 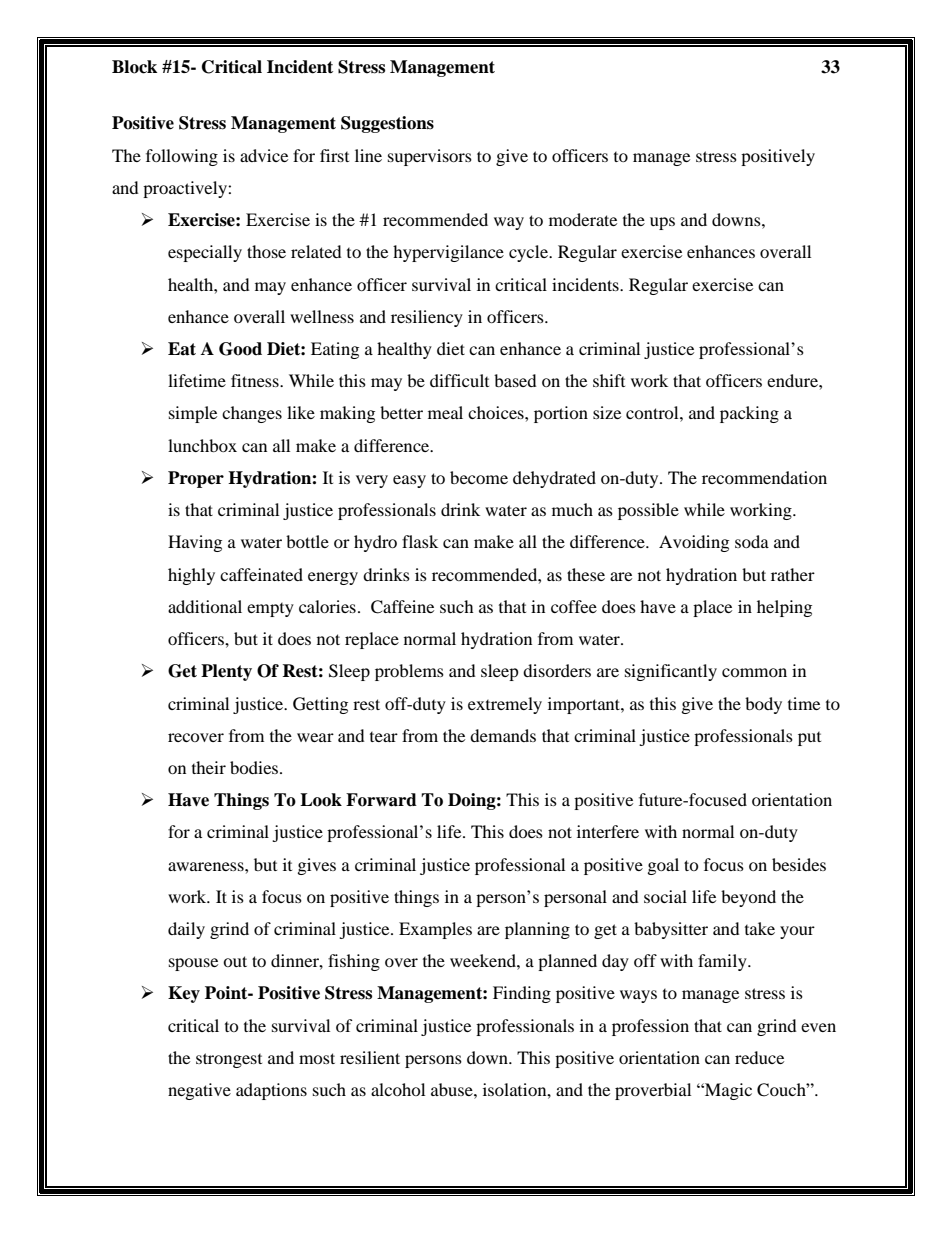 What do you see at coordinates (182, 157) in the page?
I see `following` at bounding box center [182, 157].
